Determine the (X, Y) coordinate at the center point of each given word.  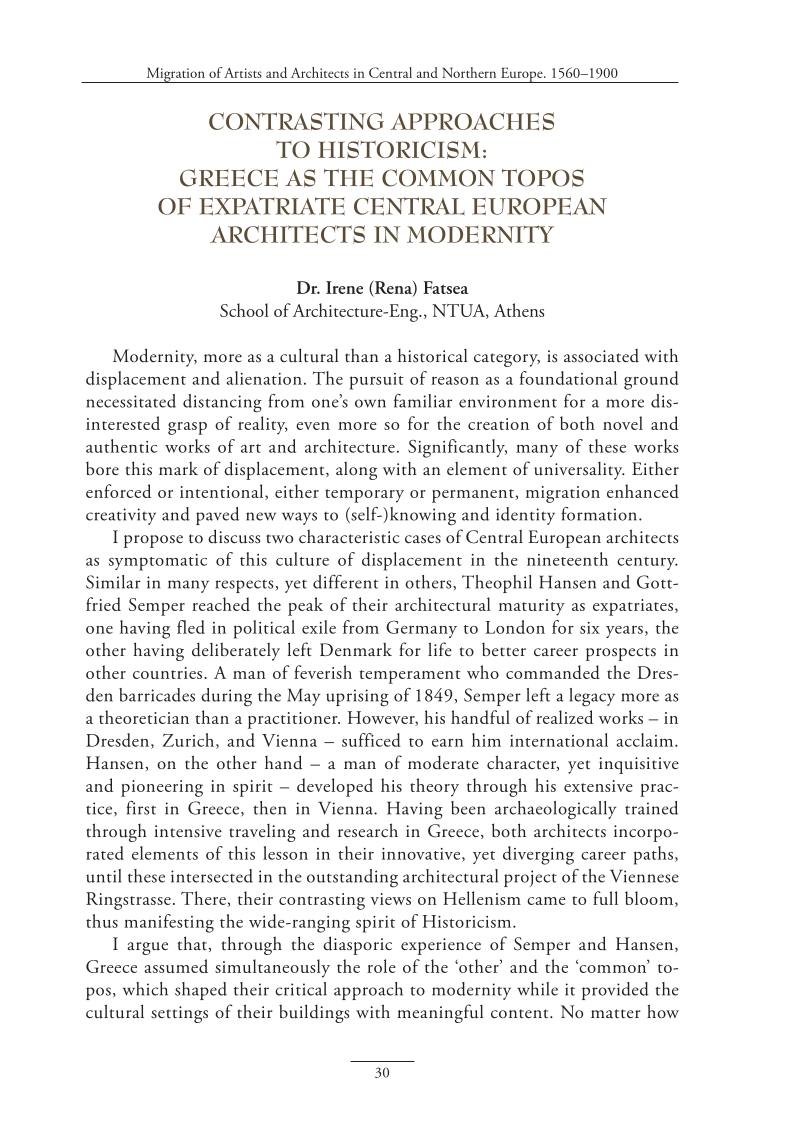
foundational (568, 378)
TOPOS (543, 178)
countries (169, 673)
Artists (243, 72)
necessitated (131, 401)
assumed (176, 966)
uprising (357, 698)
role (381, 966)
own (370, 403)
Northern (469, 72)
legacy (592, 697)
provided (615, 991)
